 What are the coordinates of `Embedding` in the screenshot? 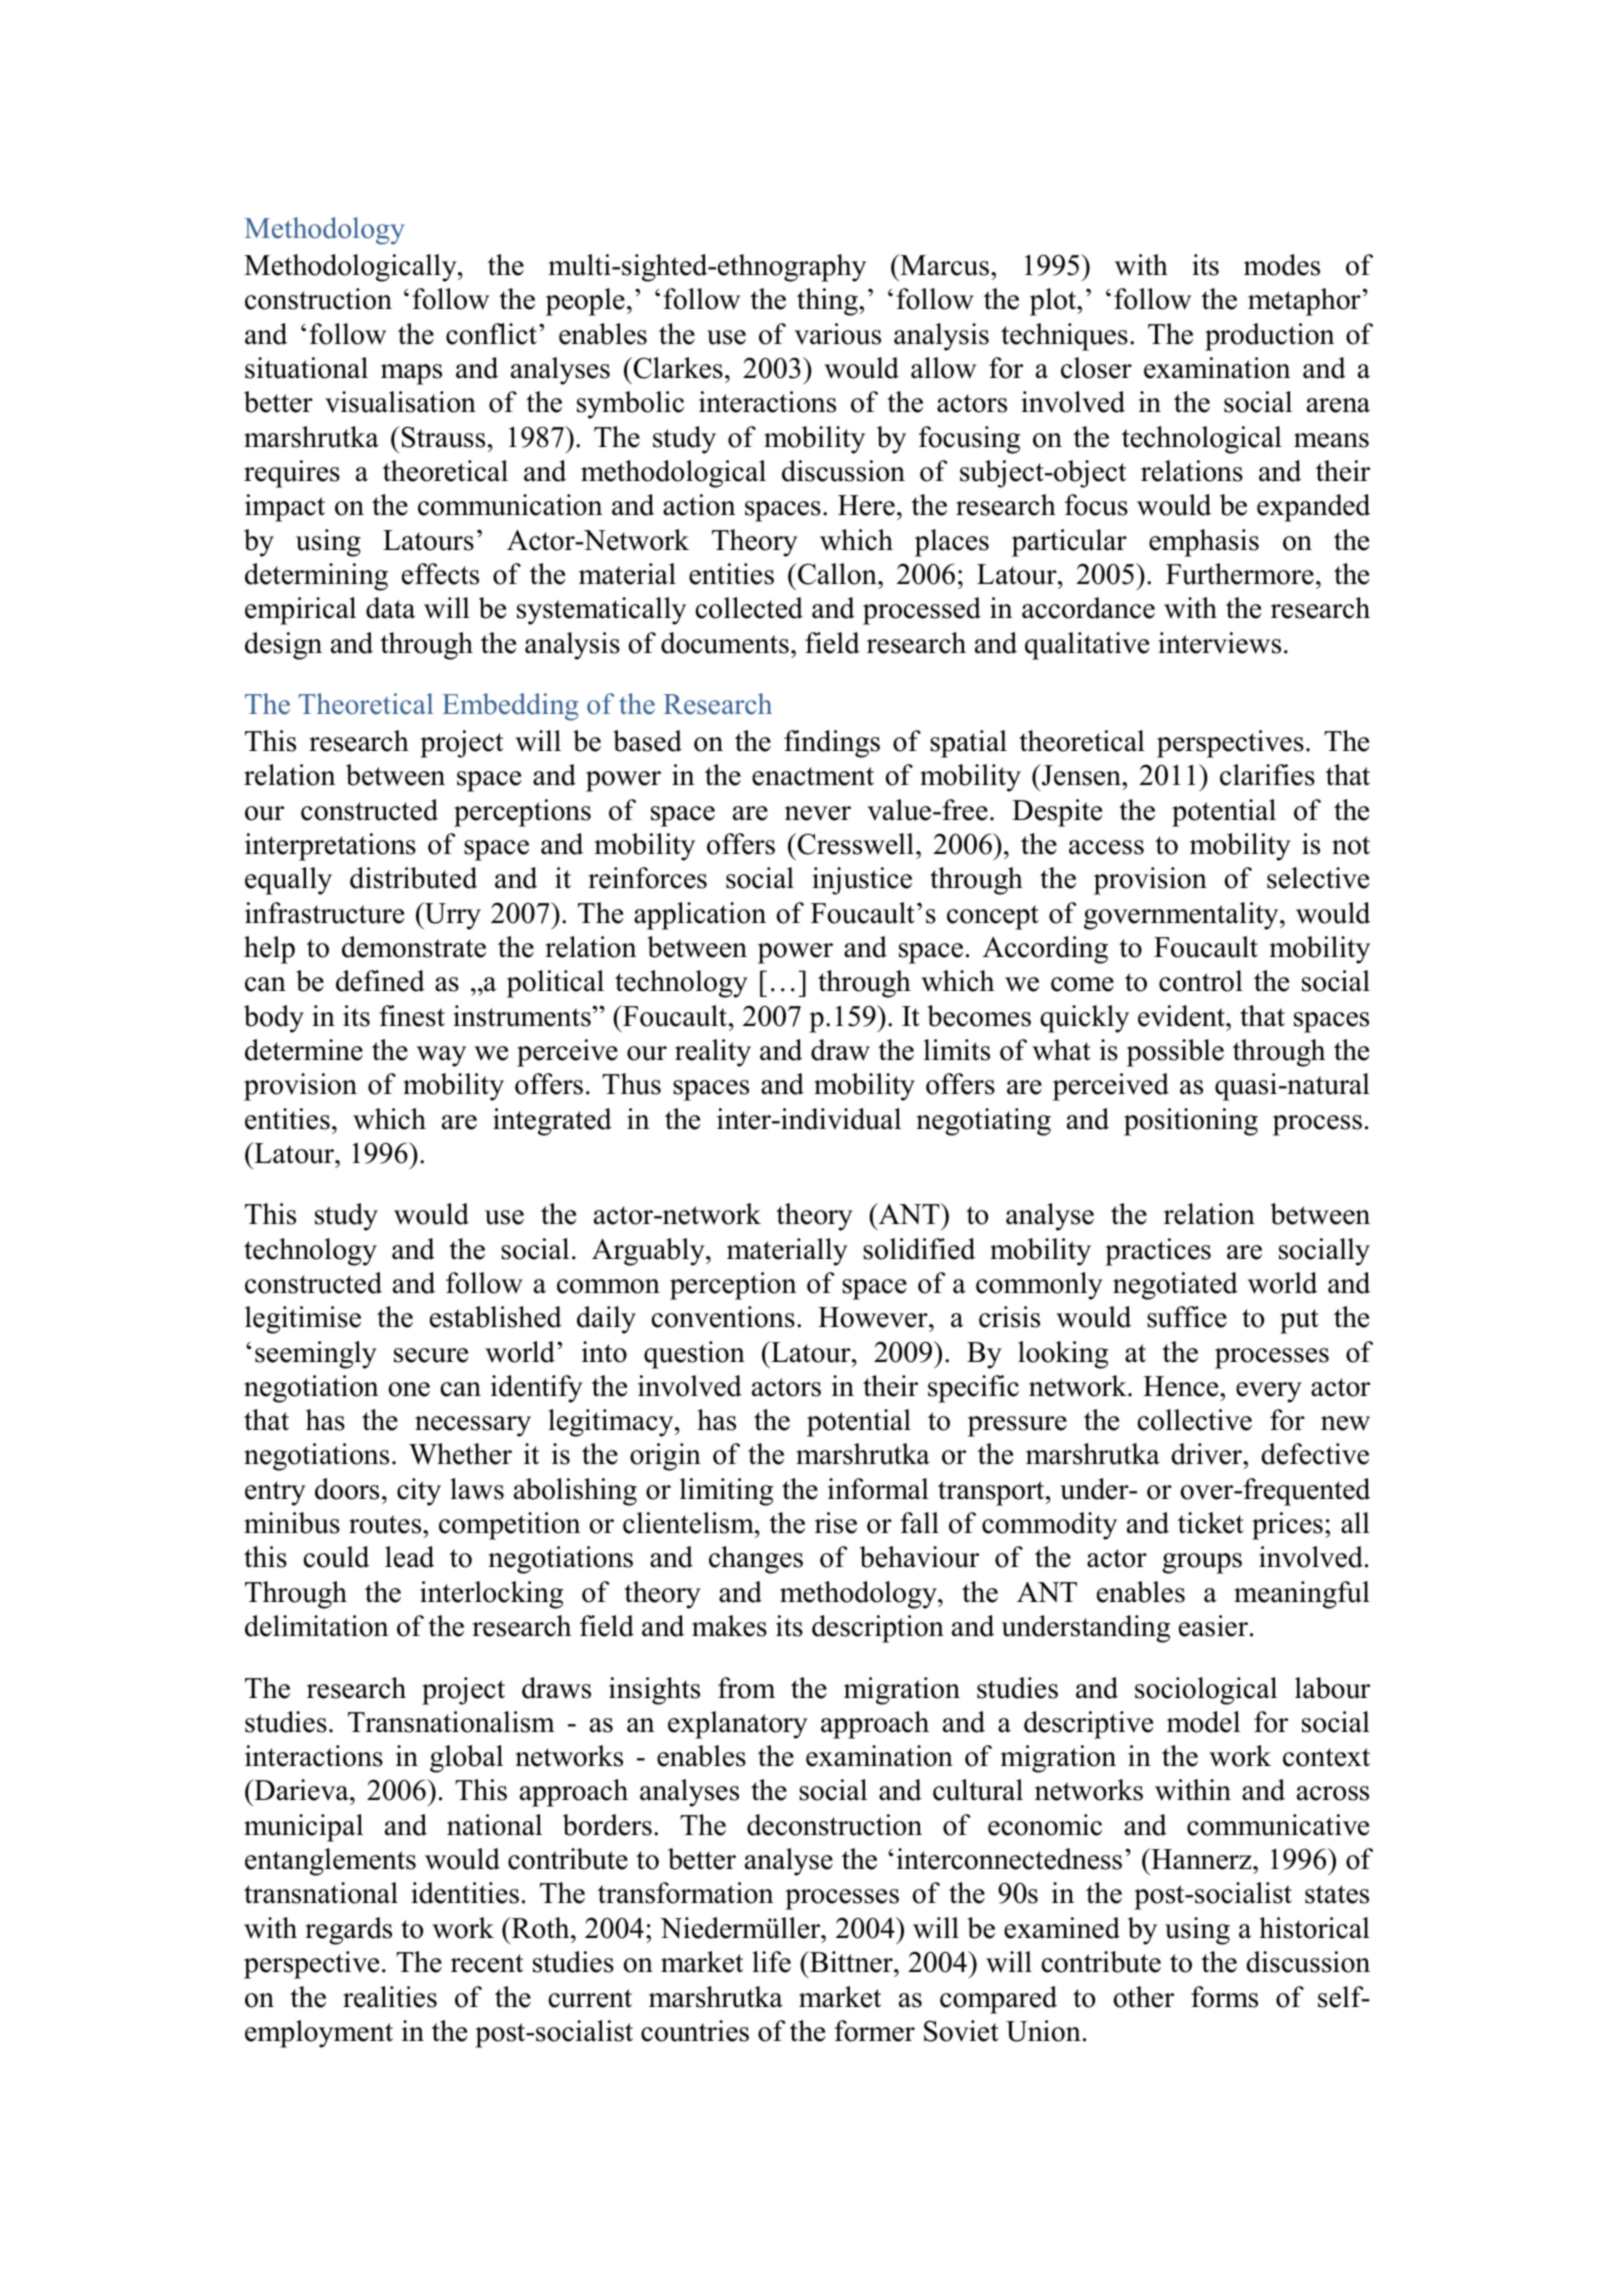 It's located at (510, 707).
